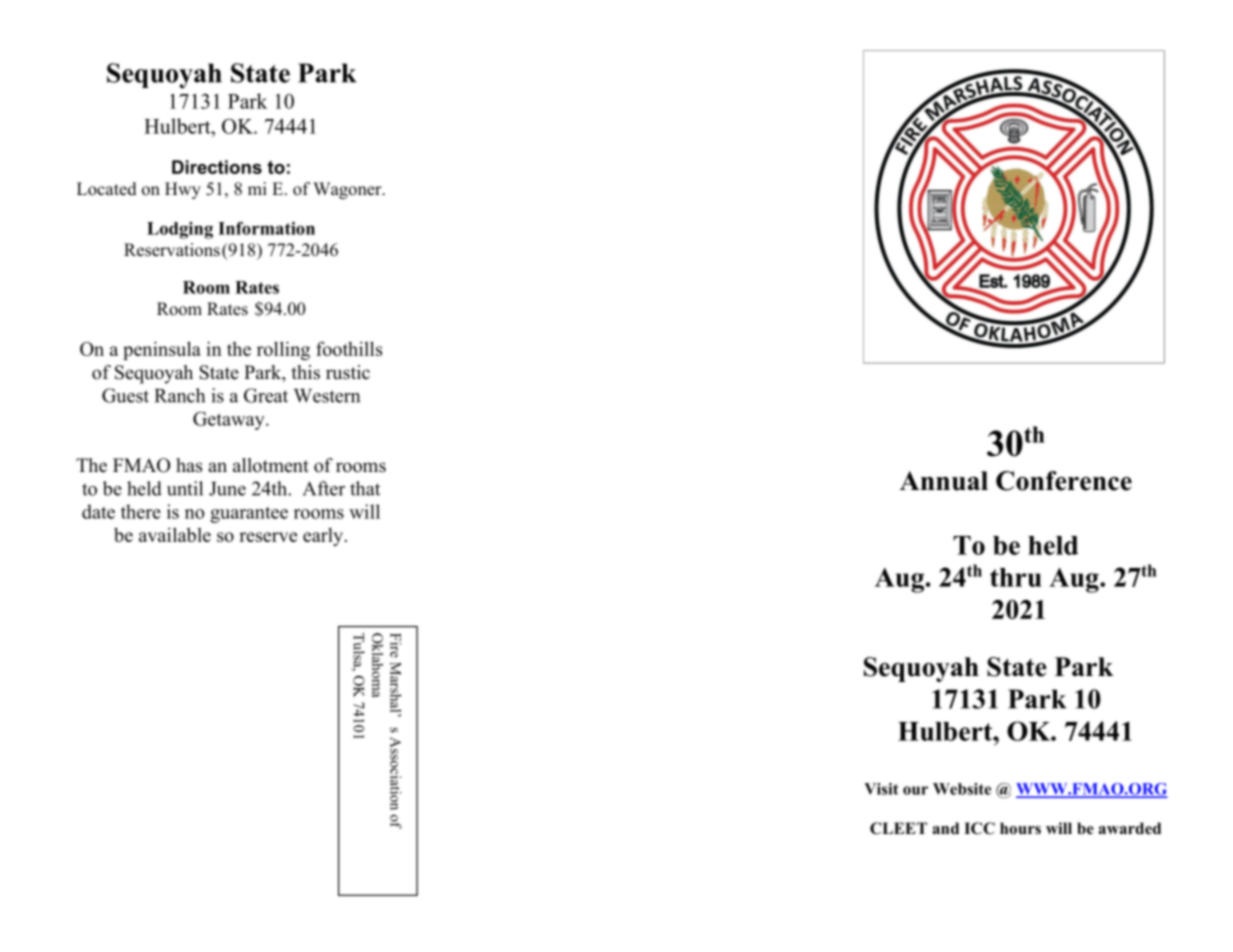 This screenshot has width=1233, height=952. I want to click on Annual, so click(944, 481).
